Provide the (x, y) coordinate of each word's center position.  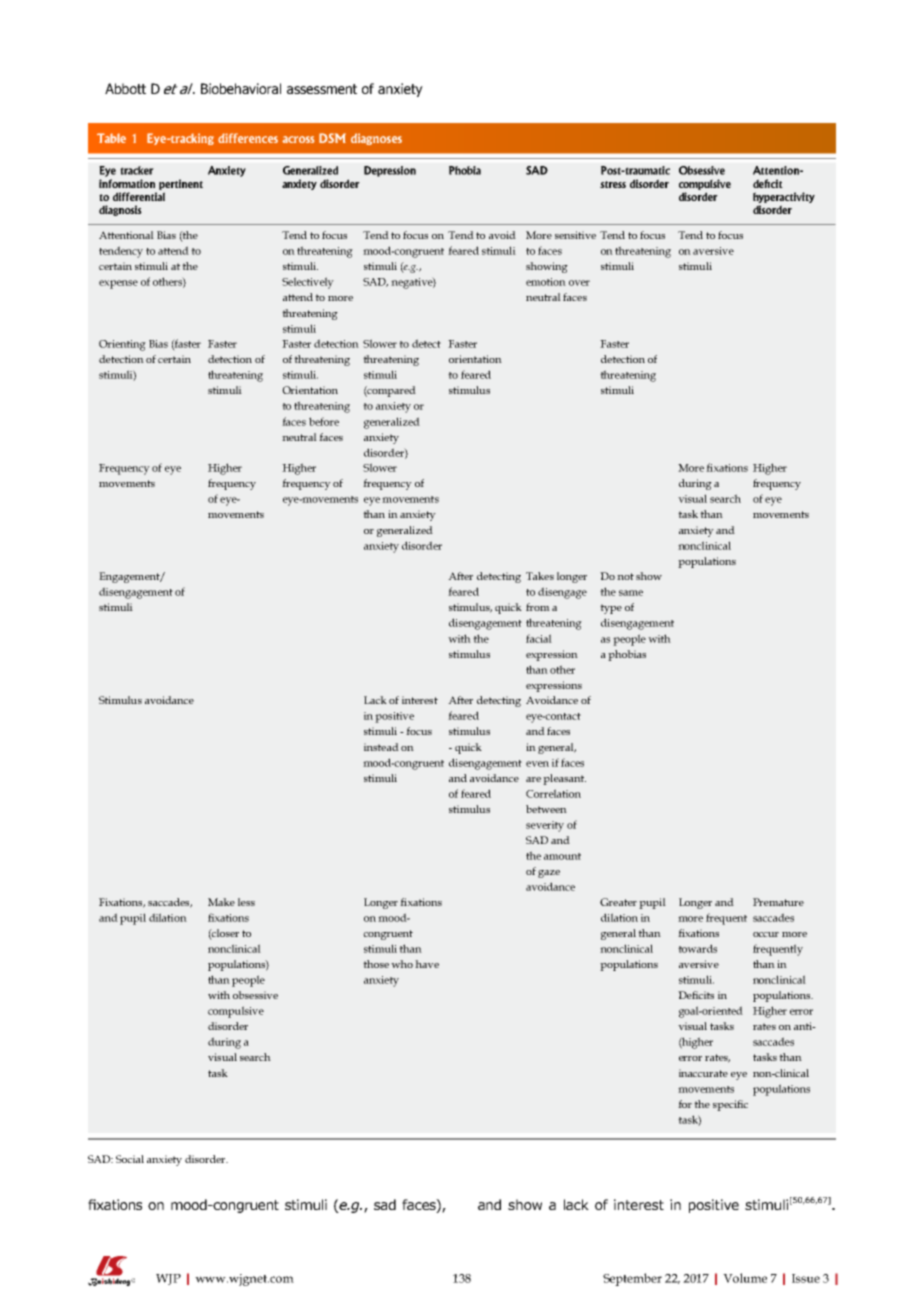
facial (539, 638)
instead (381, 747)
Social (130, 1159)
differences (248, 138)
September (632, 1279)
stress (613, 184)
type (611, 609)
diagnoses (376, 139)
